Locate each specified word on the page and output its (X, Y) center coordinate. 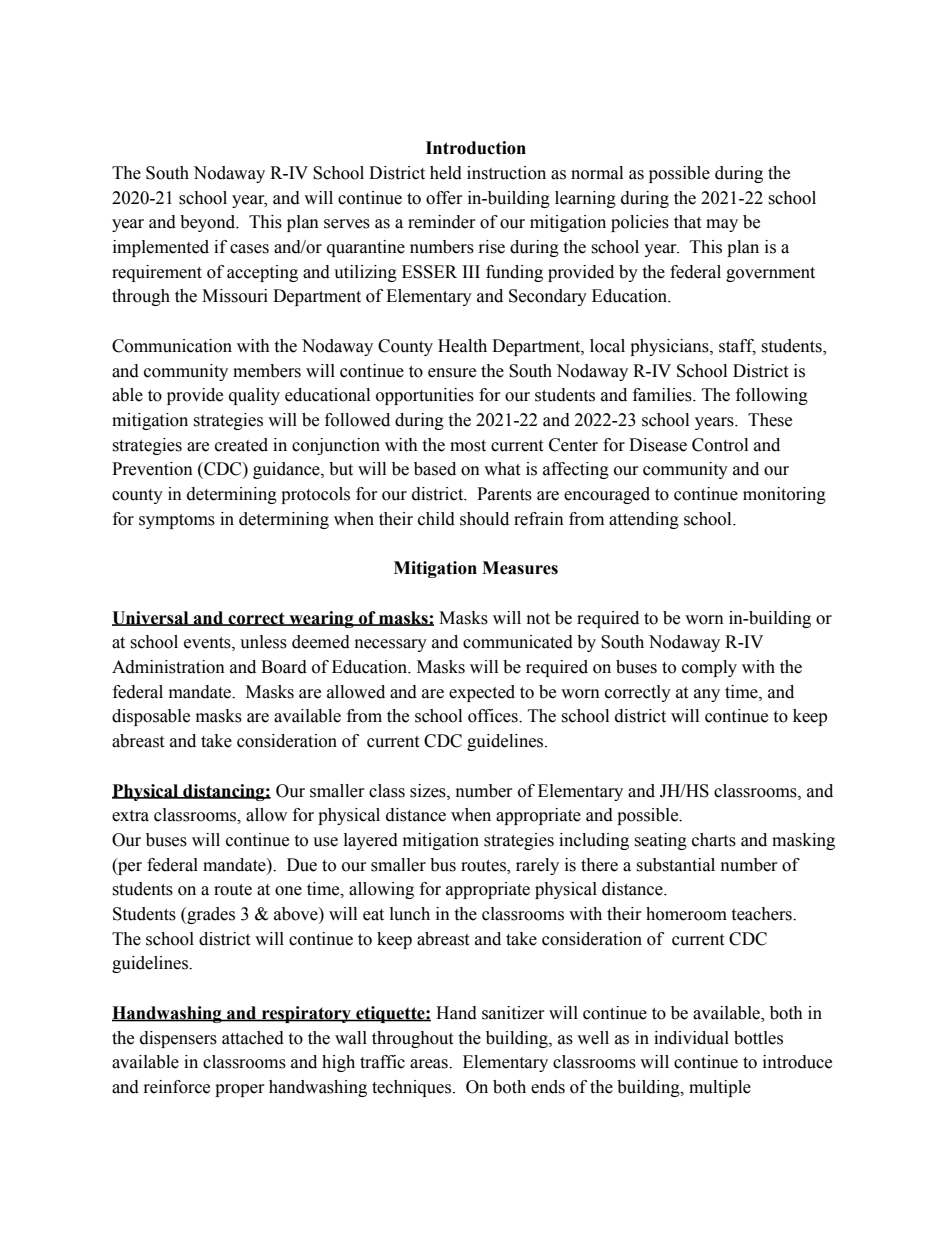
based (435, 469)
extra (130, 816)
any (707, 695)
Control (720, 445)
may (722, 225)
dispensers (178, 1039)
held (446, 173)
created (241, 445)
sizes (429, 791)
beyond (209, 223)
